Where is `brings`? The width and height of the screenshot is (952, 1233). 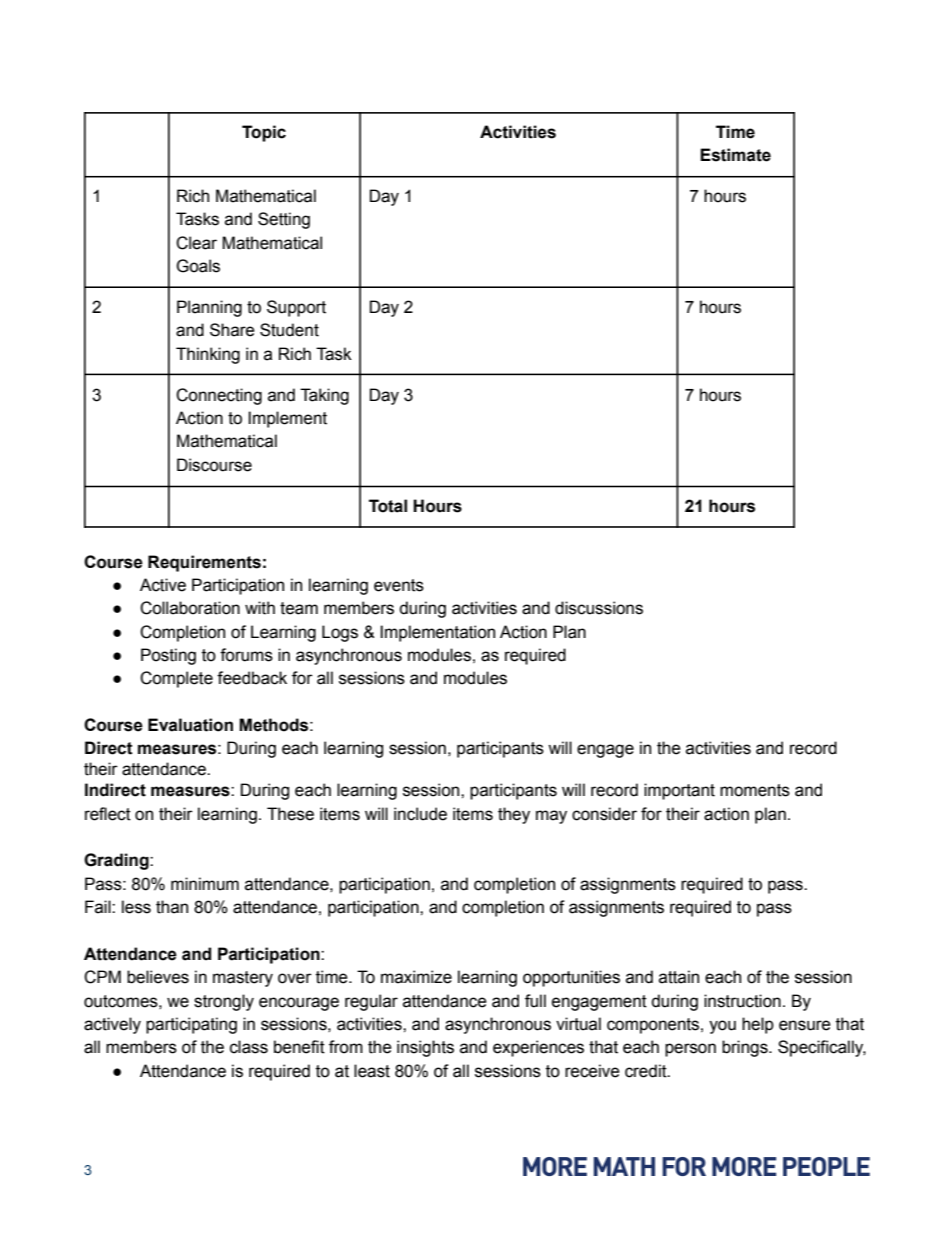 brings is located at coordinates (746, 1048).
